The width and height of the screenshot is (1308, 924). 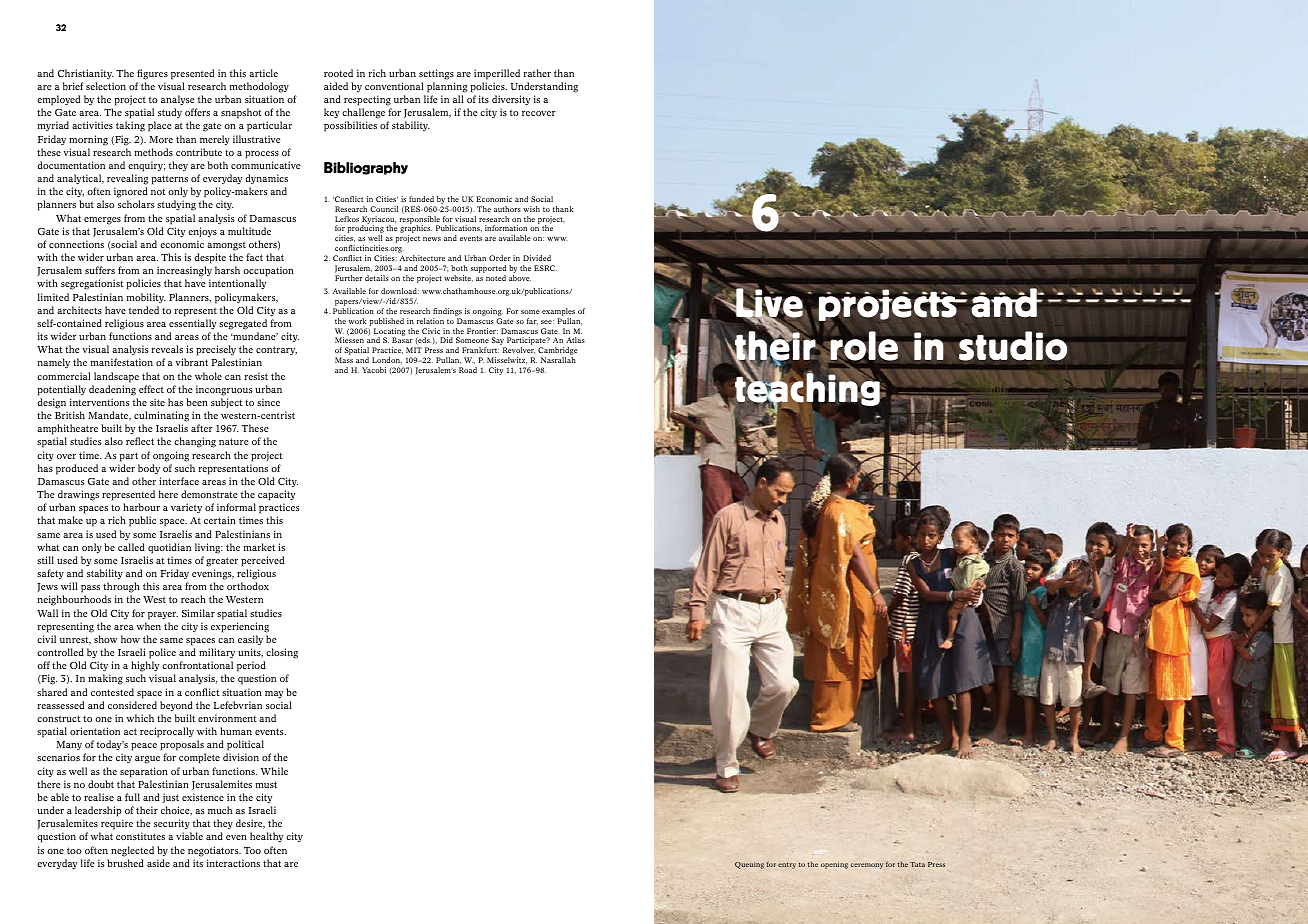 What do you see at coordinates (1013, 346) in the screenshot?
I see `studio` at bounding box center [1013, 346].
